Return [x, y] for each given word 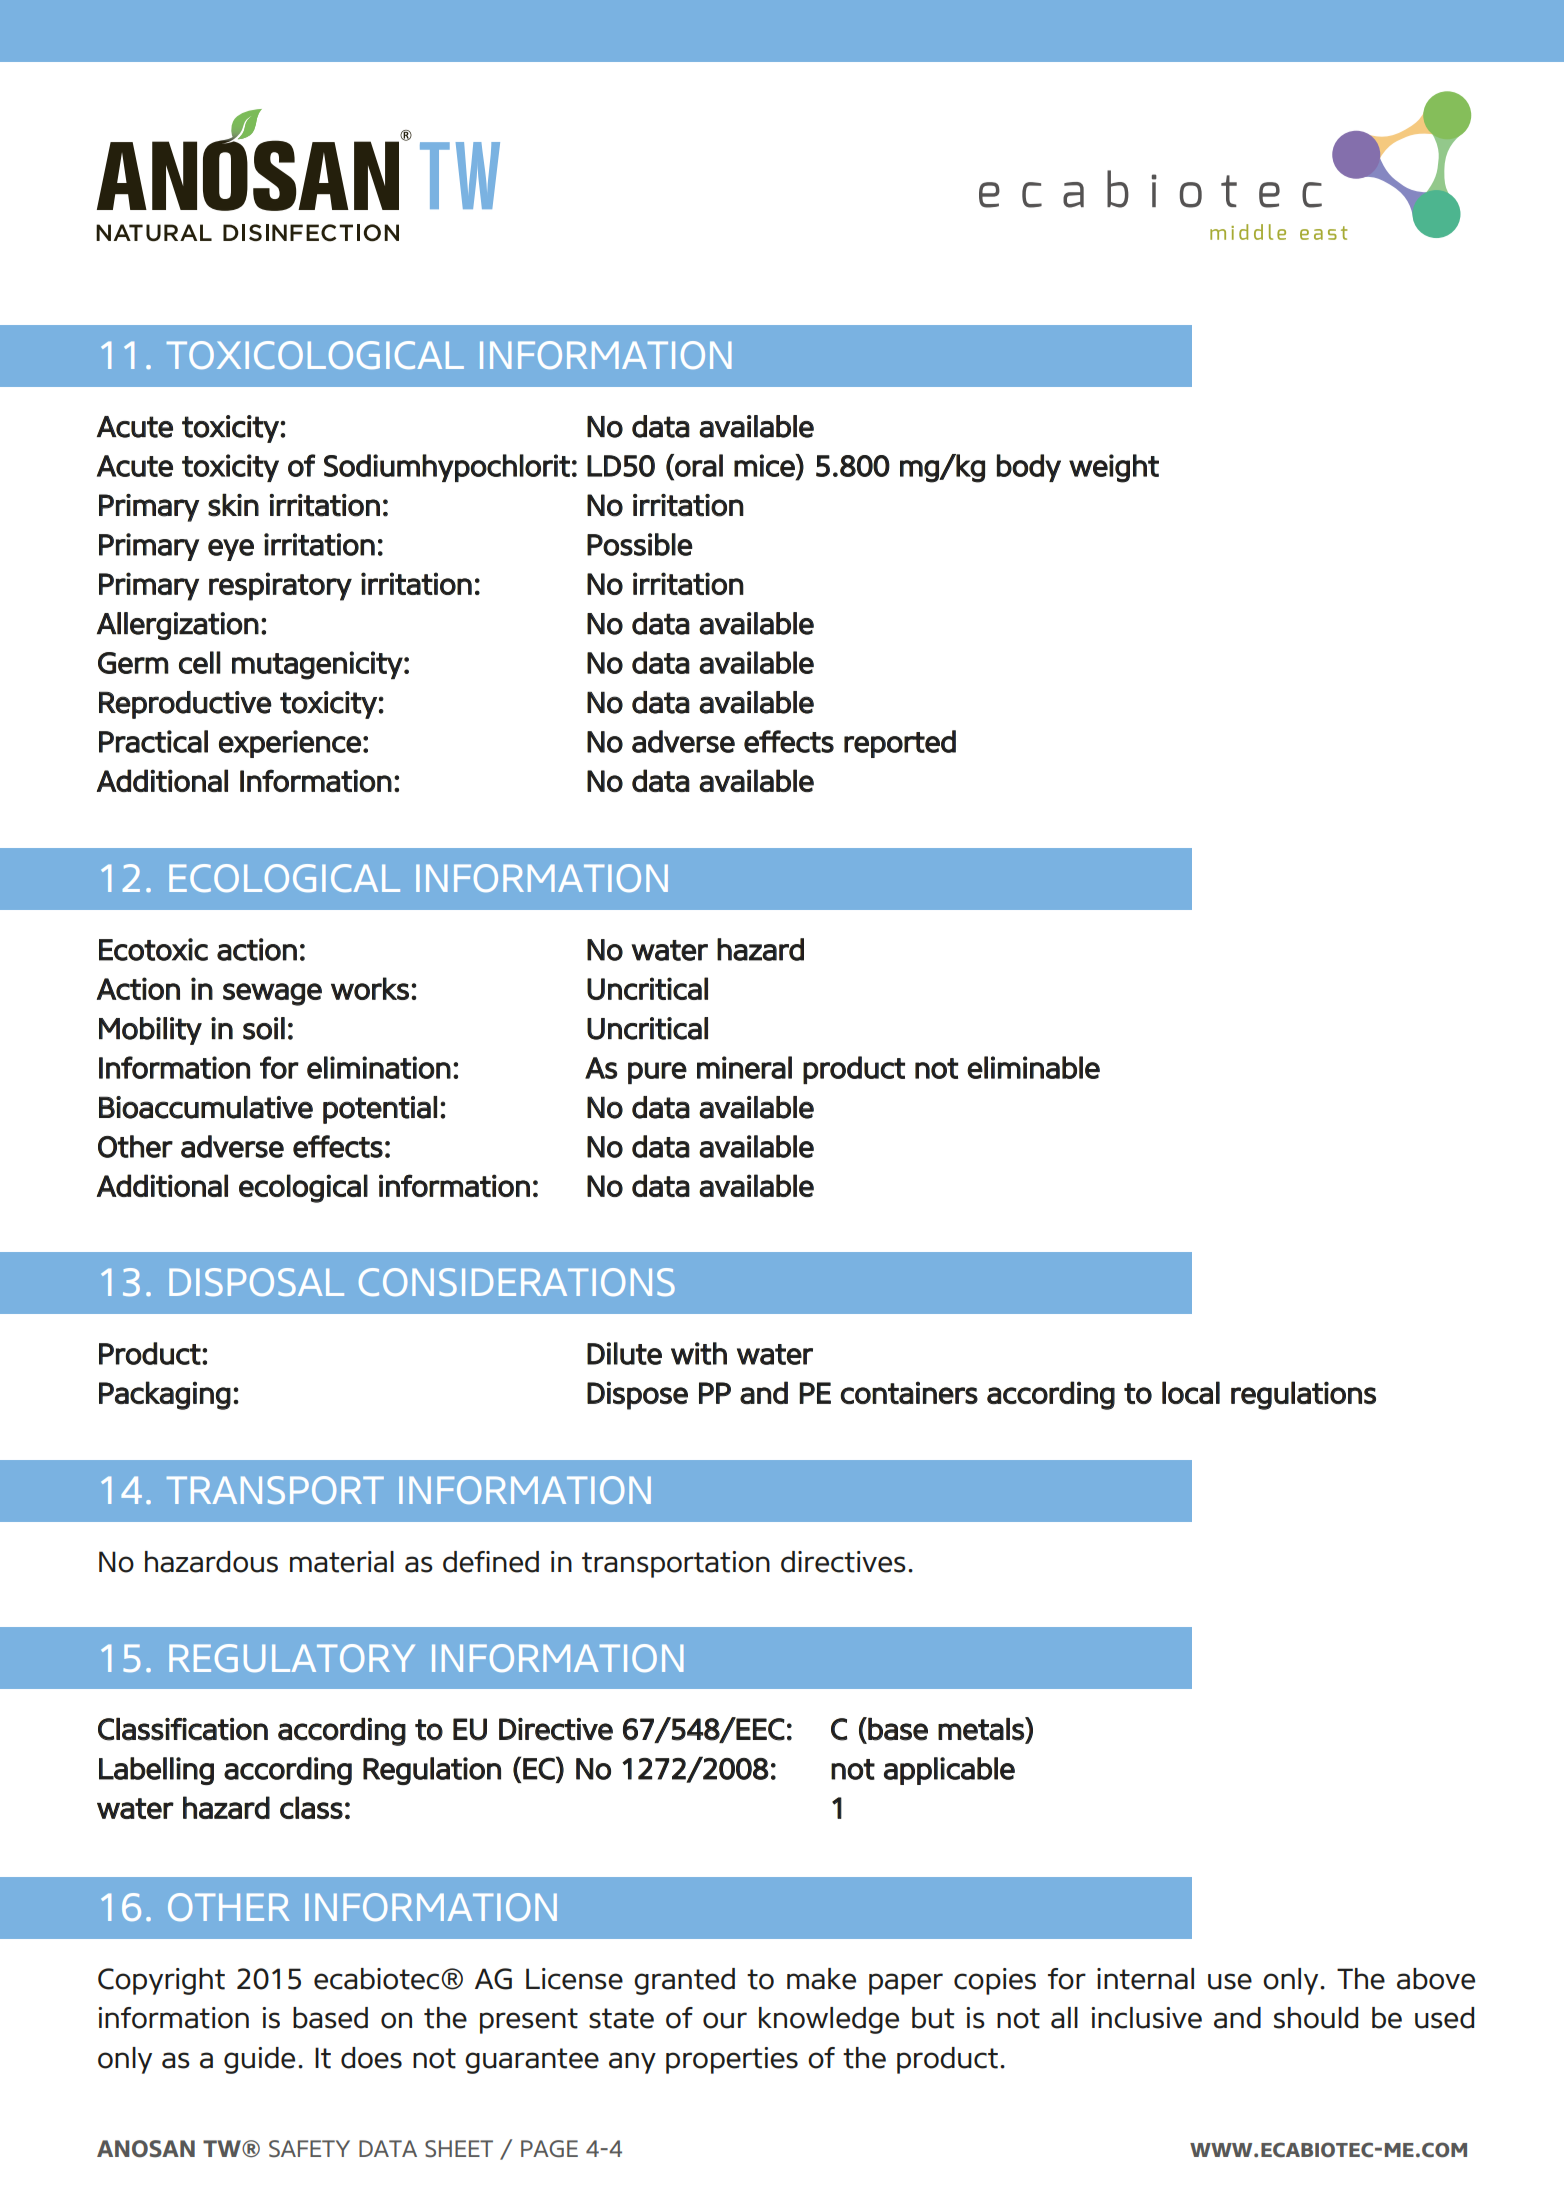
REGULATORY [292, 1658]
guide [259, 2060]
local [1191, 1392]
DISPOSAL [256, 1282]
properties [732, 2060]
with [699, 1353]
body [1029, 468]
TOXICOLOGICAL [315, 355]
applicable [949, 1771]
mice [765, 466]
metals [982, 1729]
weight [1114, 468]
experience [290, 744]
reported [900, 744]
